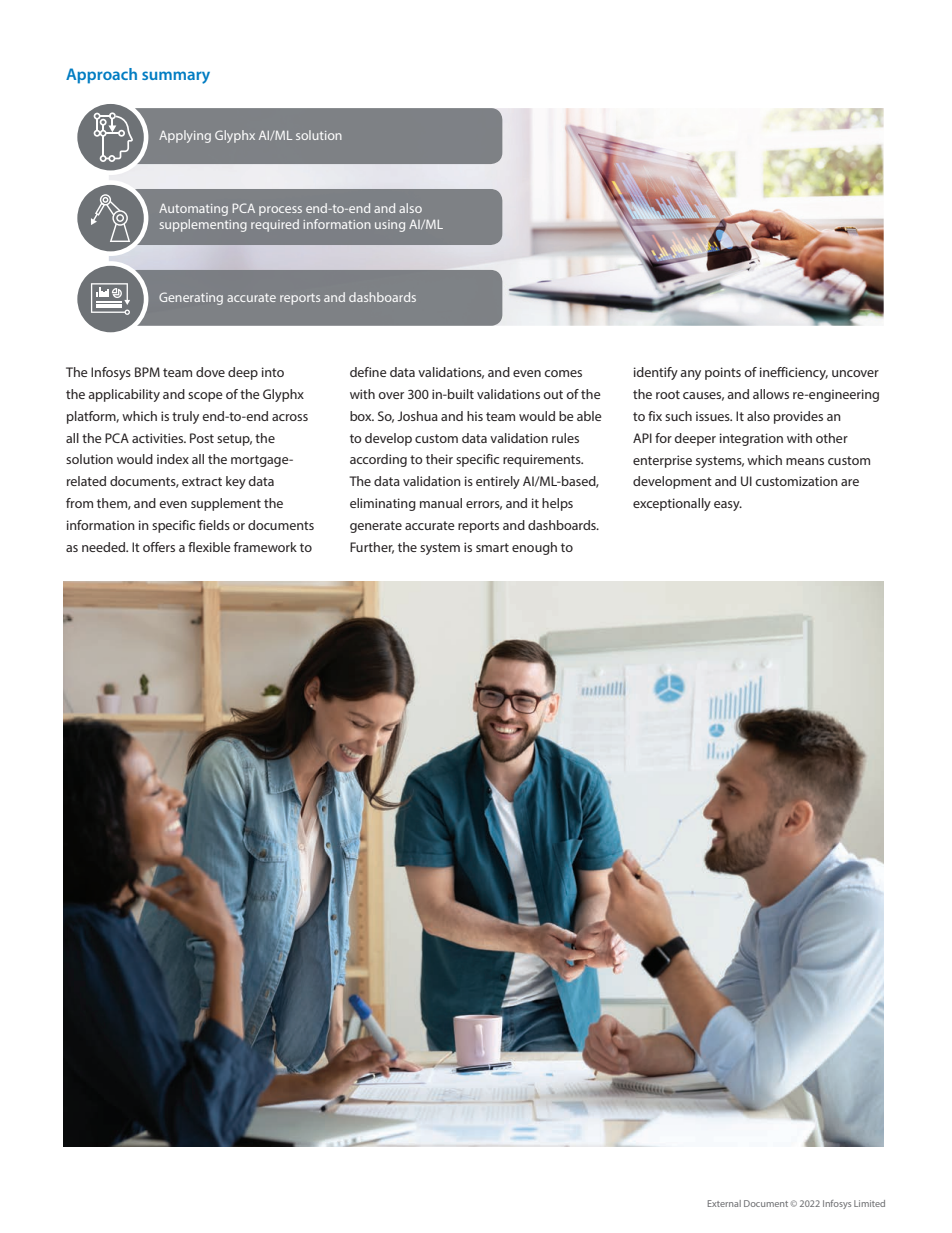 This screenshot has height=1233, width=952. I want to click on Applying, so click(185, 136).
